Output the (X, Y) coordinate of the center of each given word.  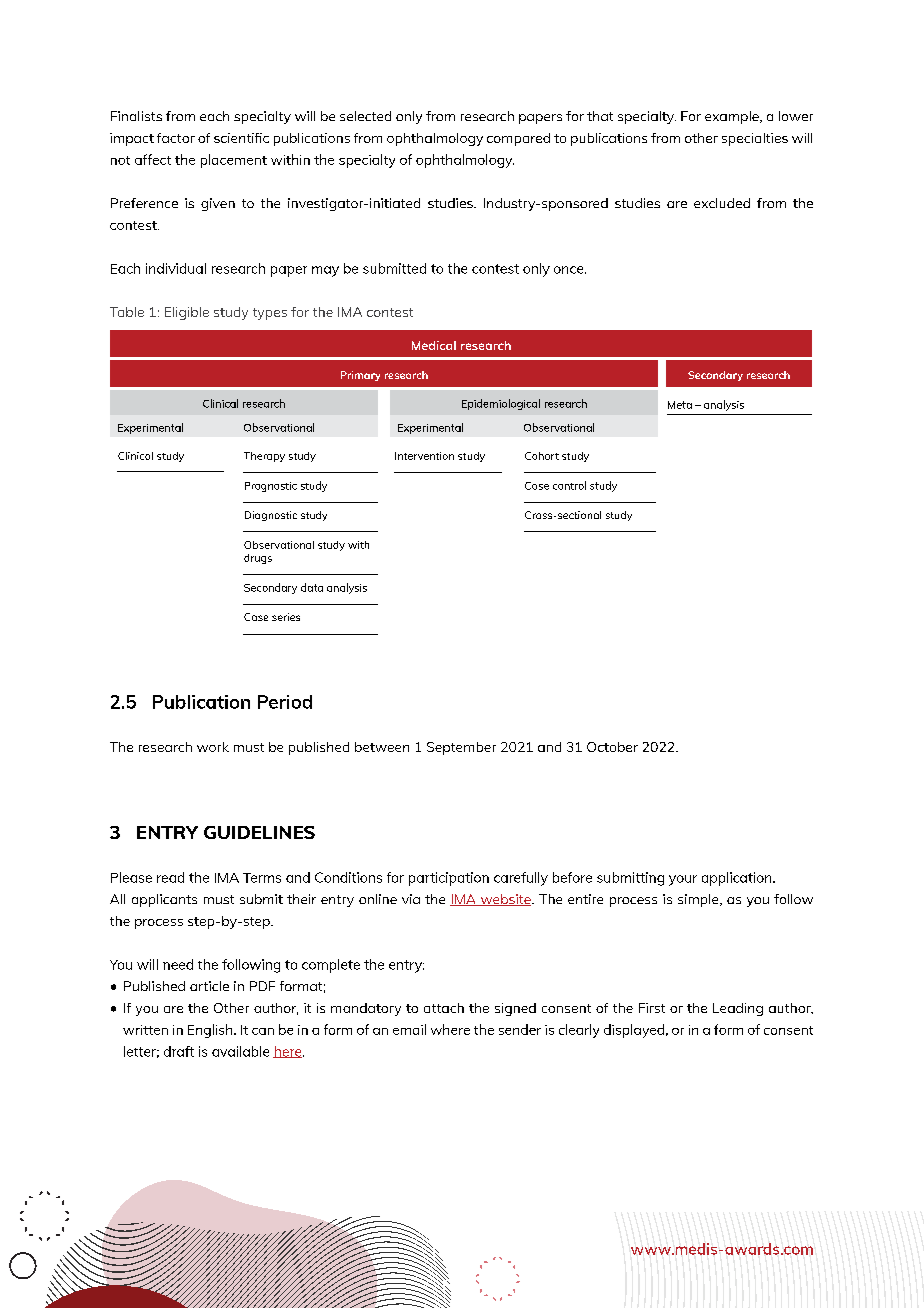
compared (518, 139)
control (569, 485)
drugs (258, 559)
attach (444, 1008)
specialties (755, 139)
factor (176, 138)
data (312, 587)
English (211, 1031)
